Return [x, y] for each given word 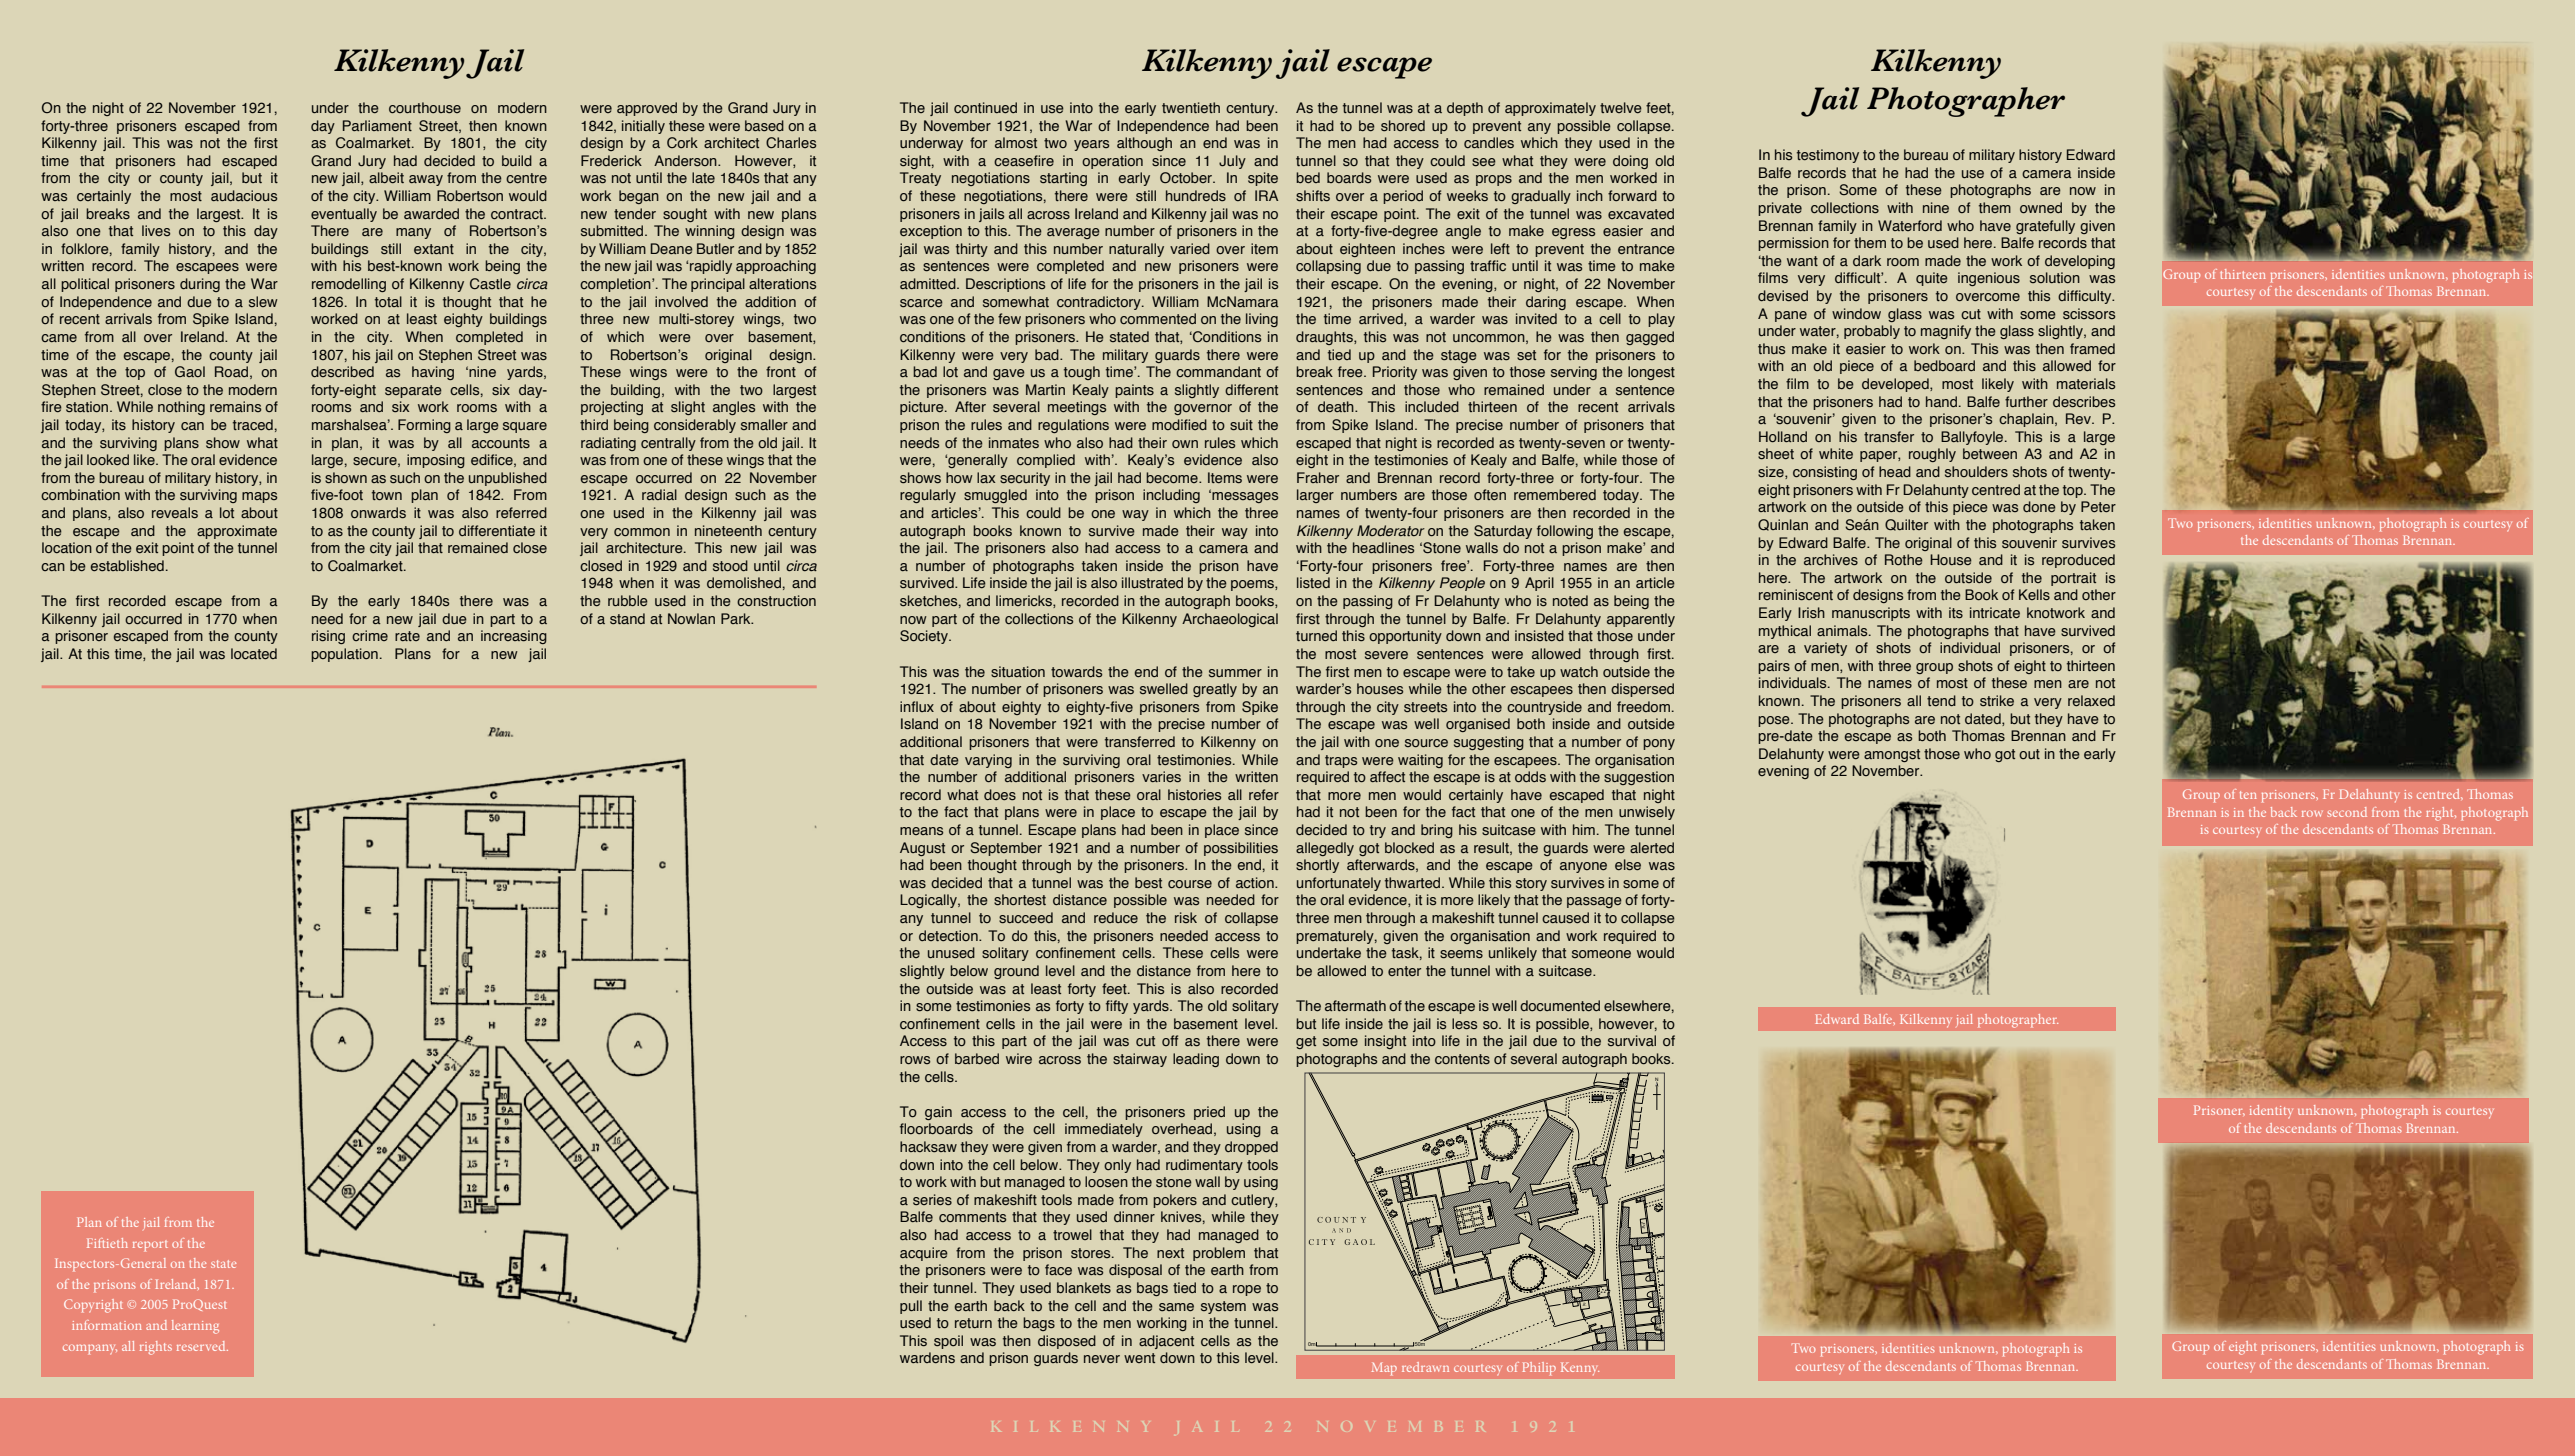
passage [1594, 902]
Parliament [377, 125]
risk [1186, 917]
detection [949, 935]
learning [195, 1327]
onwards [378, 513]
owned [2041, 208]
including [1171, 496]
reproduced [2078, 561]
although [1144, 144]
